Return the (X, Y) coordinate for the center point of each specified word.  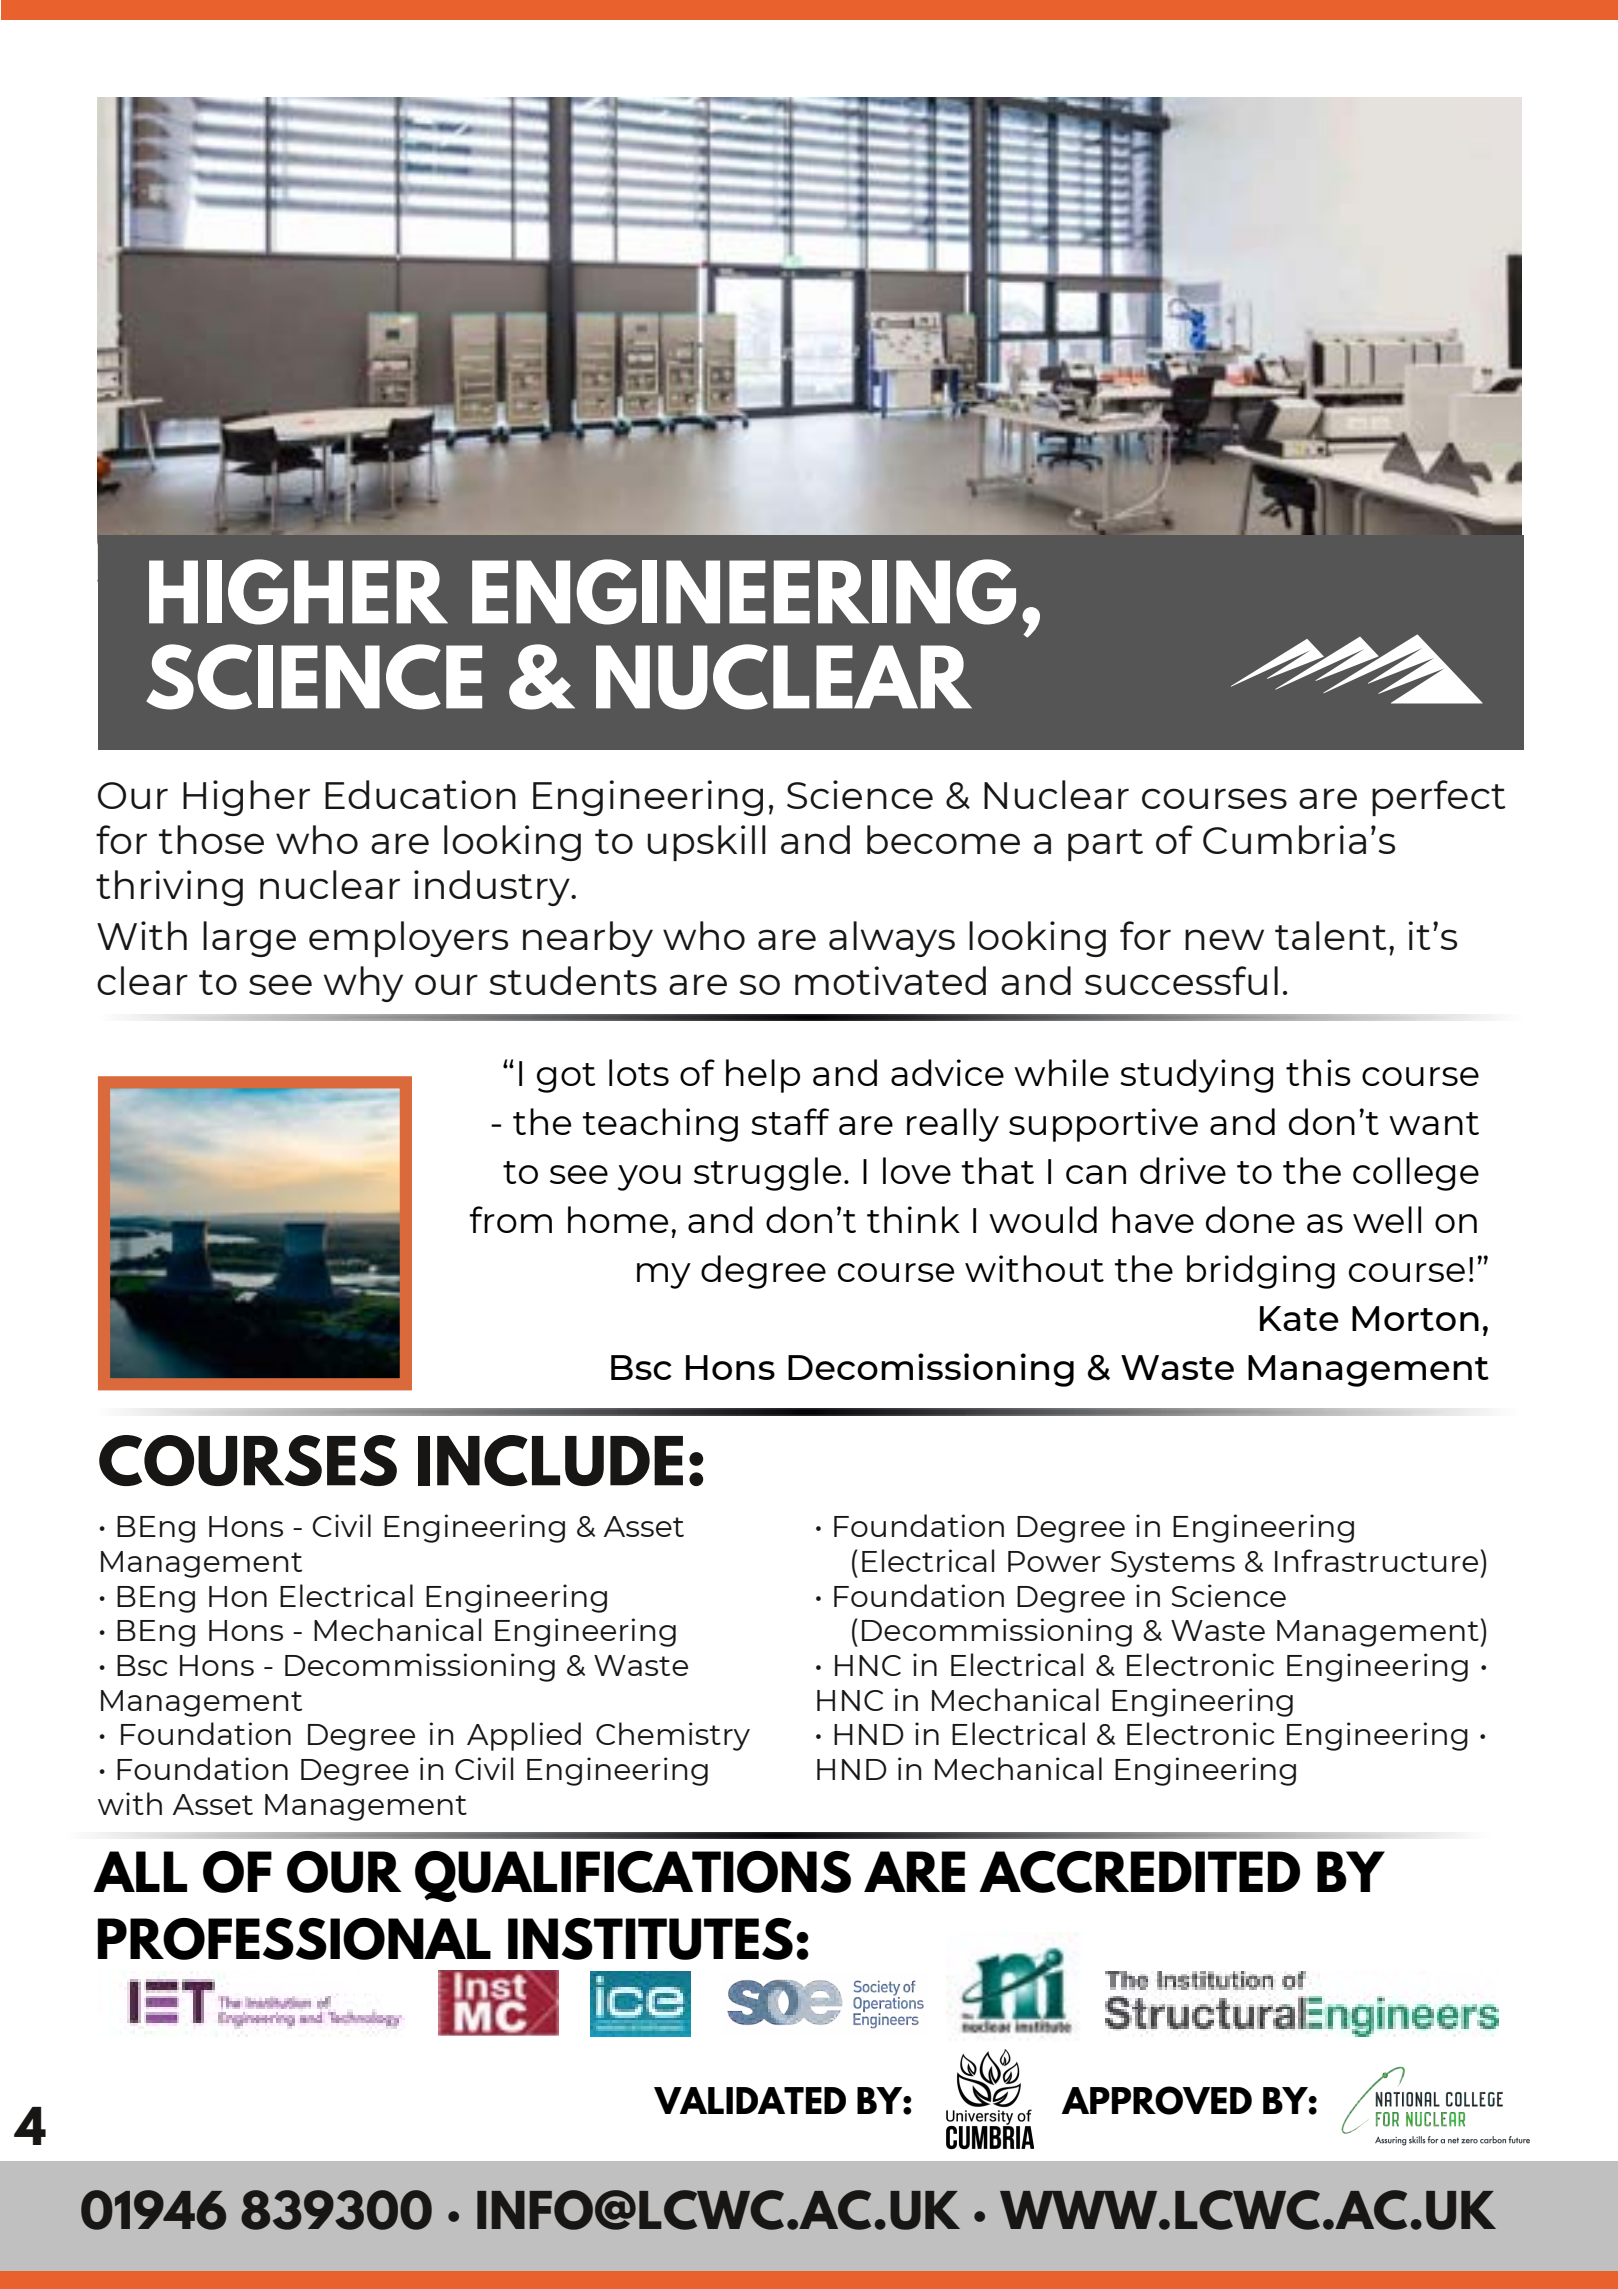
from (511, 1219)
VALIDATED (750, 2100)
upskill (706, 843)
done (1250, 1219)
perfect (1439, 798)
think (913, 1219)
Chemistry (673, 1736)
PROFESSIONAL (294, 1939)
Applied (524, 1736)
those (211, 839)
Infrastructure (1376, 1560)
